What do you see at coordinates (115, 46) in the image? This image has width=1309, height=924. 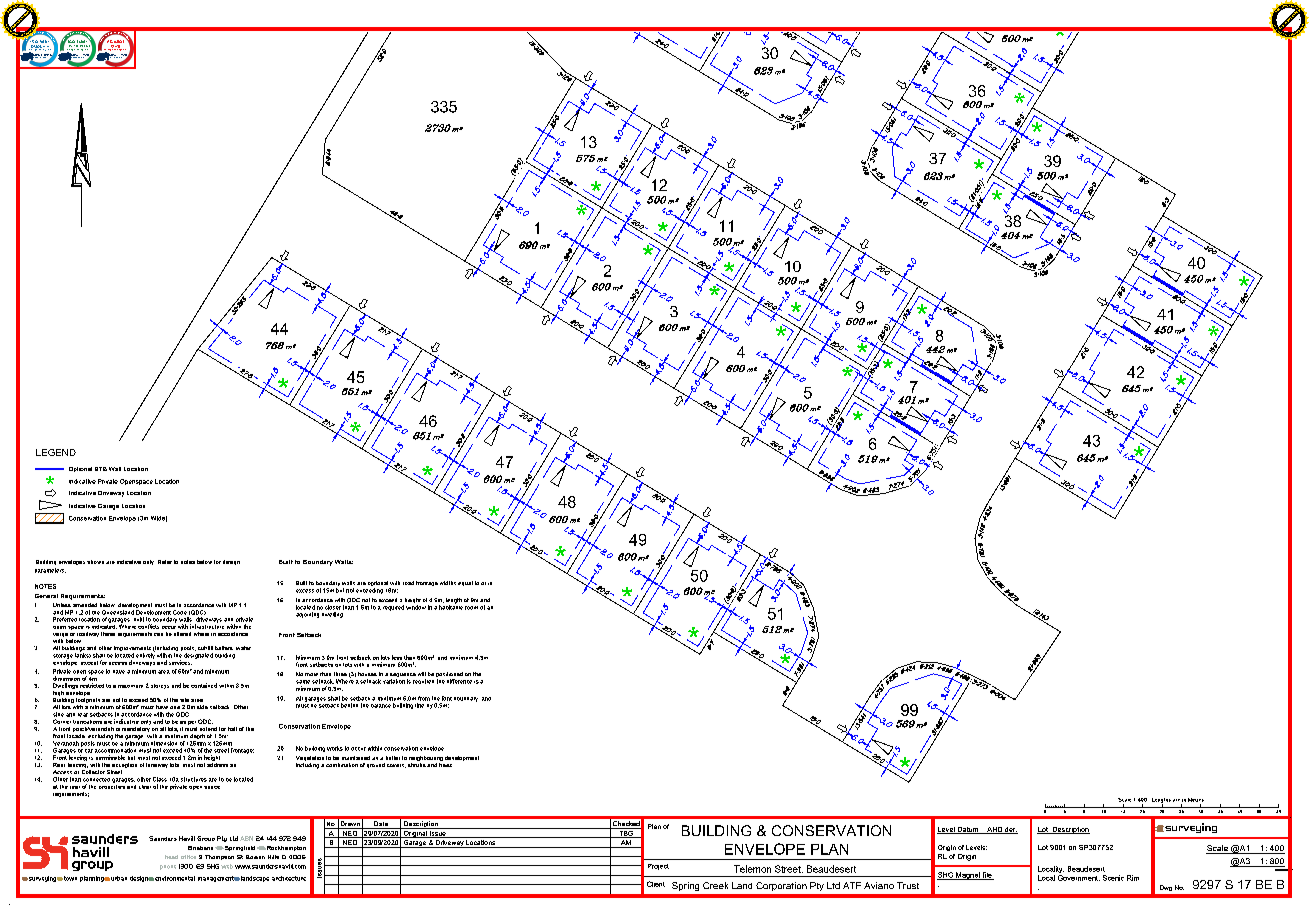 I see `OHS` at bounding box center [115, 46].
